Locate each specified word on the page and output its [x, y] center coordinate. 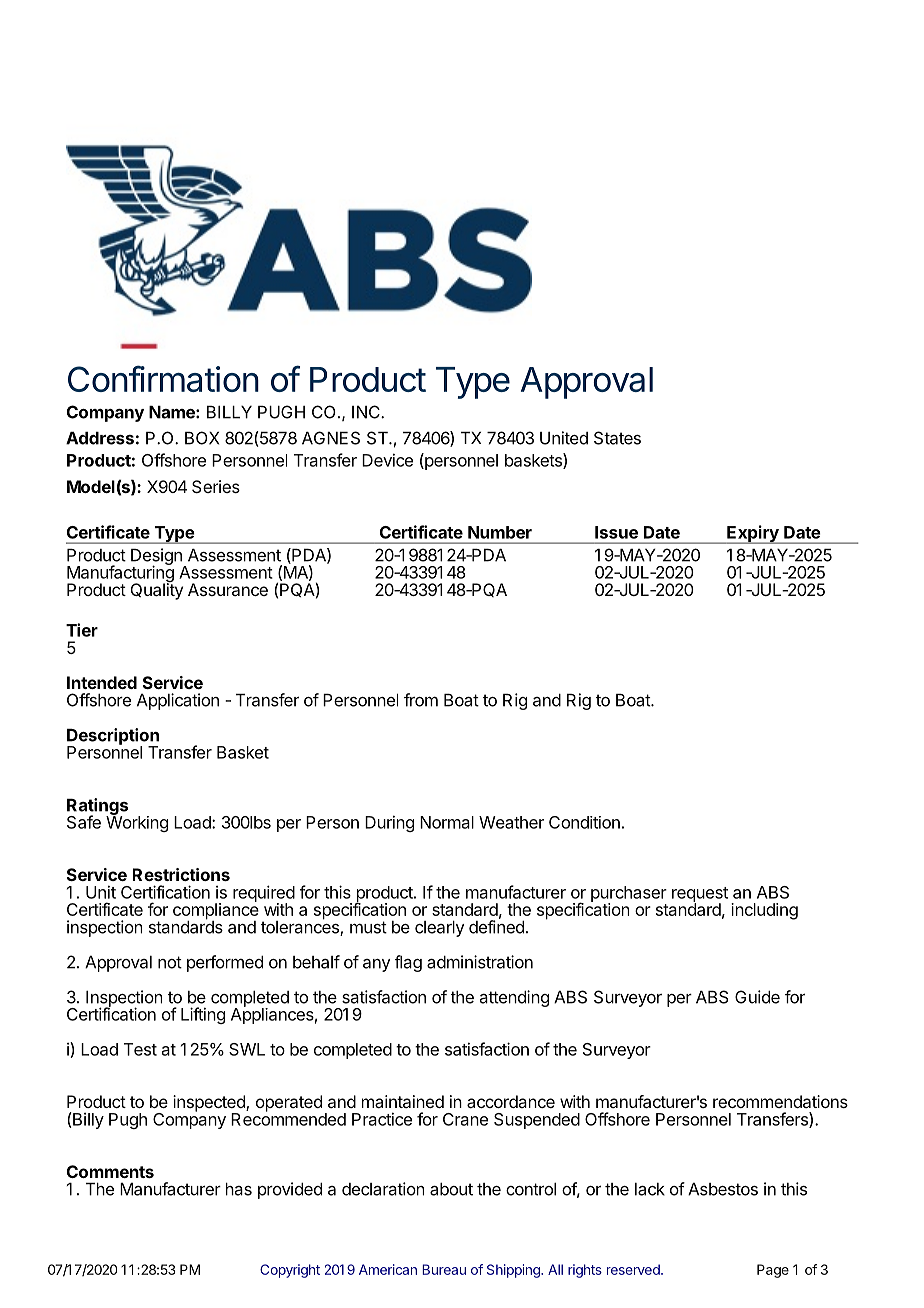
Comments [110, 1171]
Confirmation [163, 378]
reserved [634, 1269]
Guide [757, 997]
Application [178, 701]
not [170, 962]
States [617, 438]
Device [387, 460]
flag [408, 963]
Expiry [753, 534]
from [421, 700]
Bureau [444, 1269]
